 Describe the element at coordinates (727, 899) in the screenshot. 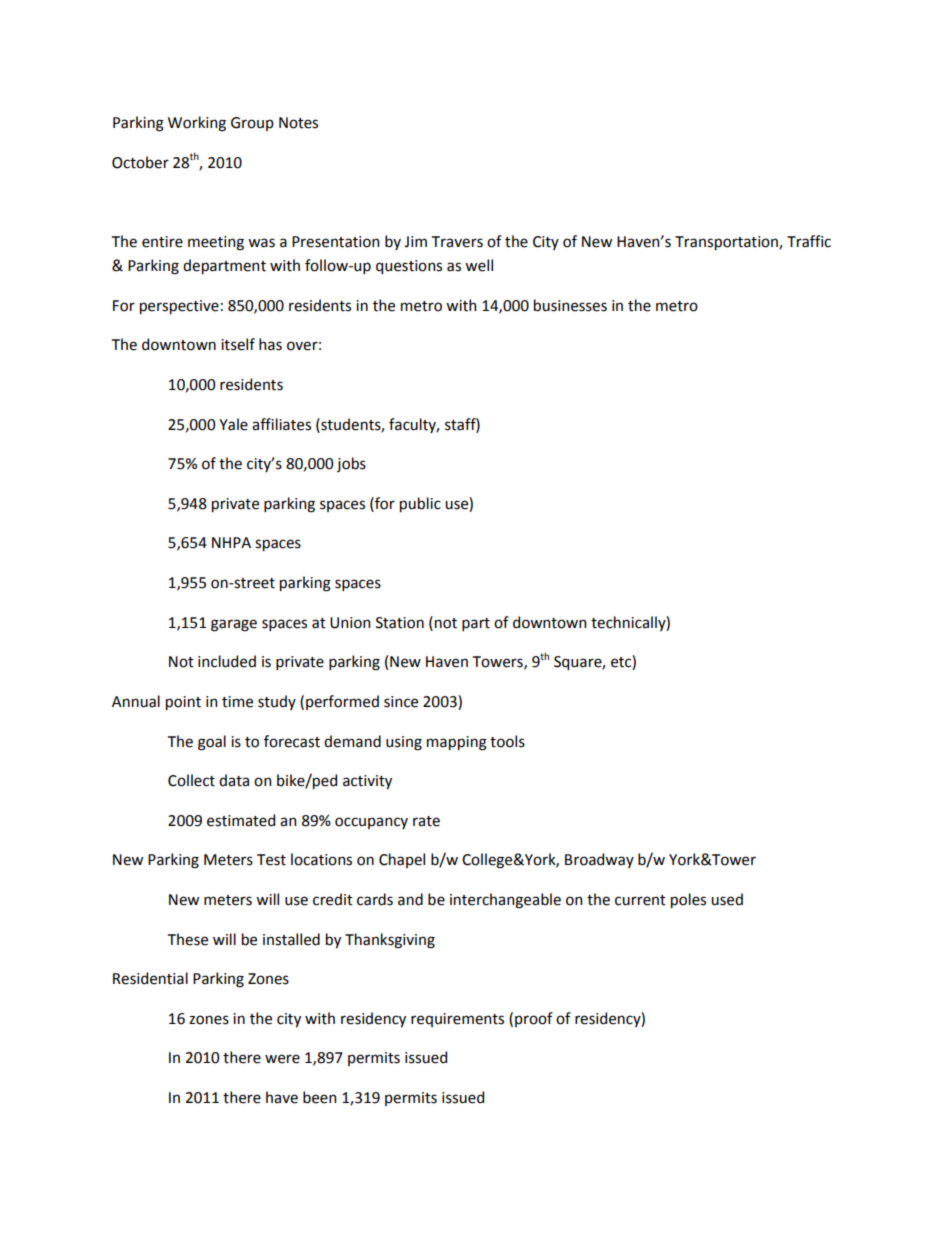

I see `used` at that location.
